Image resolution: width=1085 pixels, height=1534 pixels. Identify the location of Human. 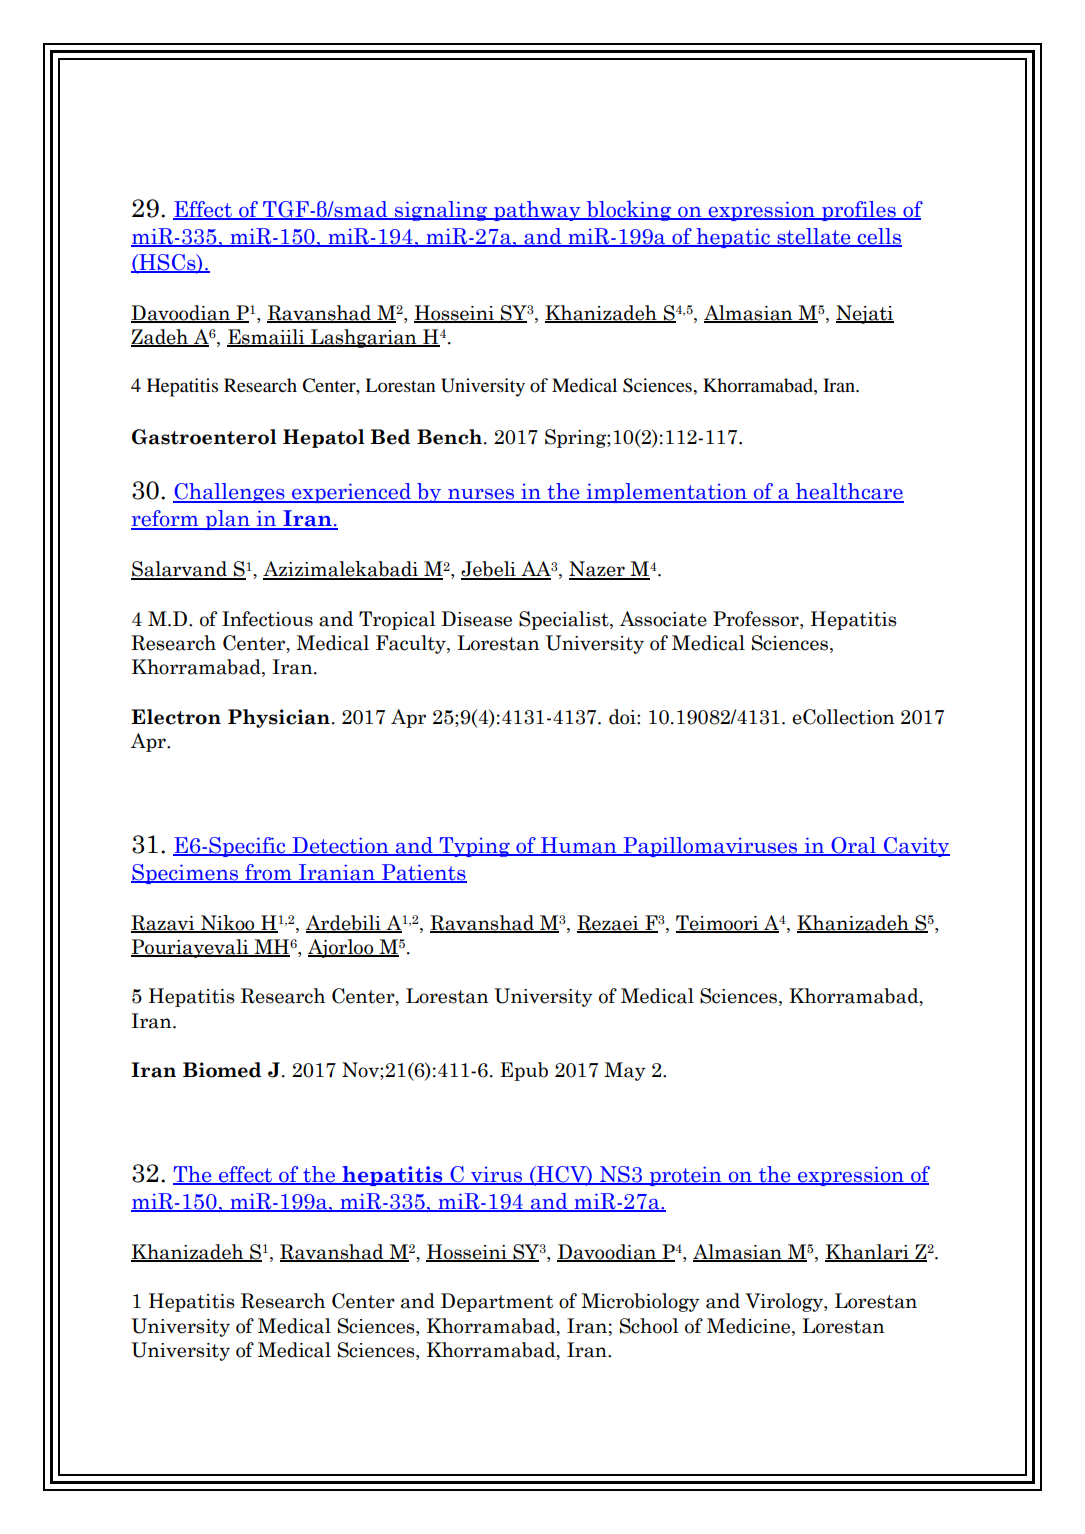
(579, 846).
